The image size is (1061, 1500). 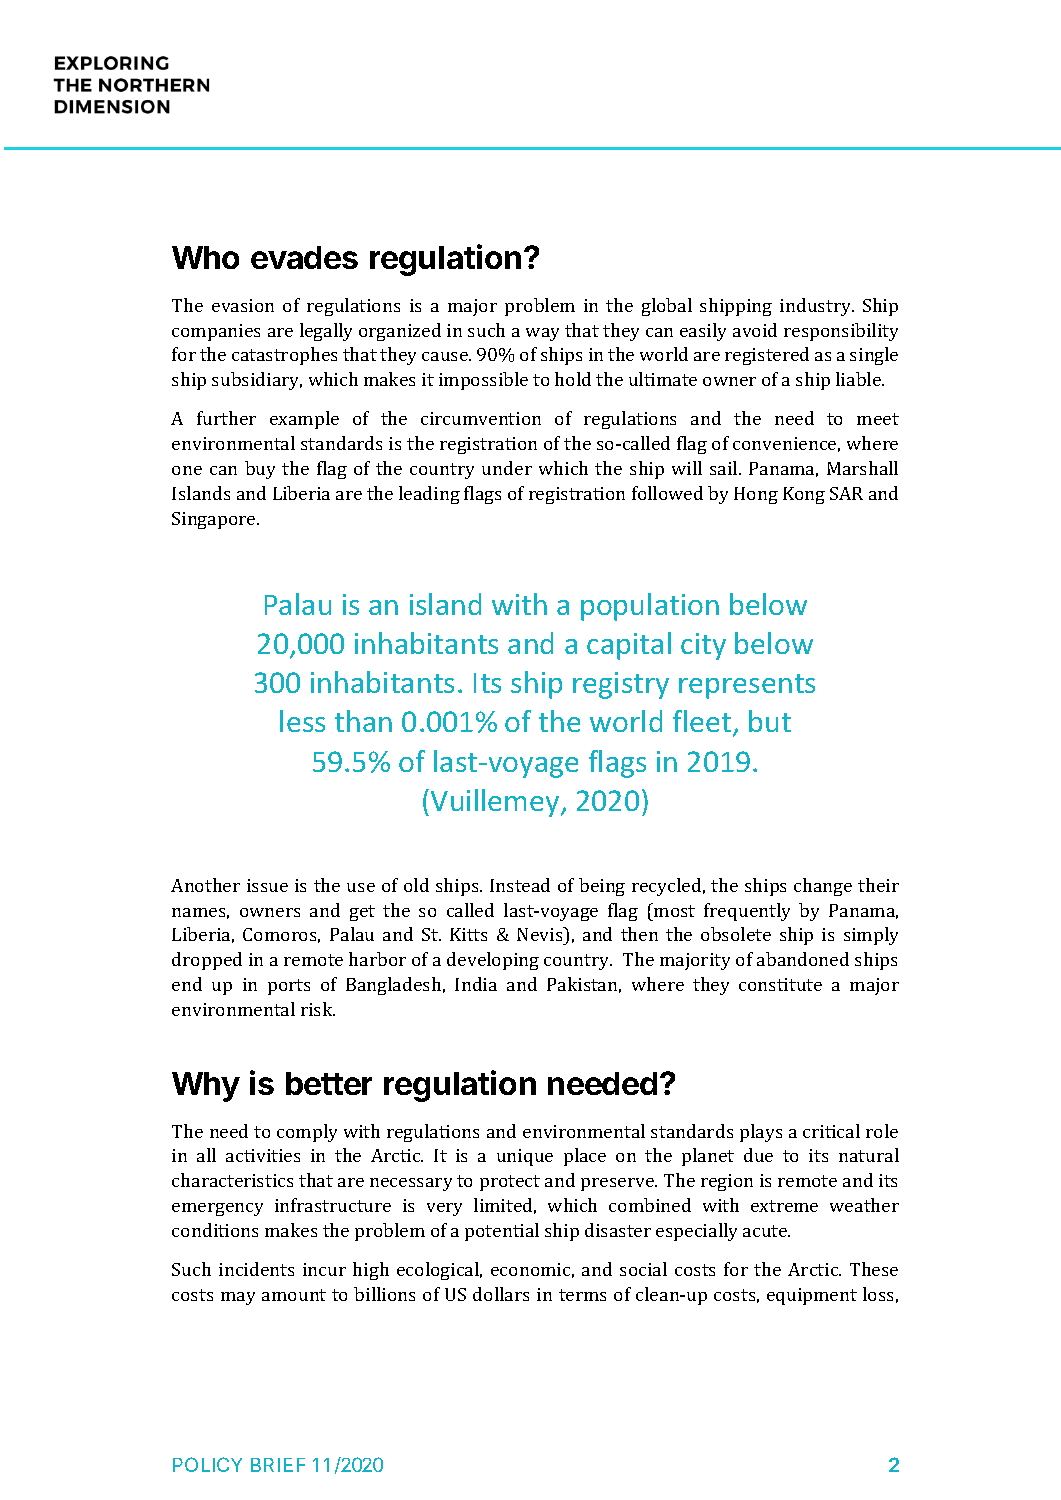 What do you see at coordinates (817, 307) in the screenshot?
I see `industry` at bounding box center [817, 307].
